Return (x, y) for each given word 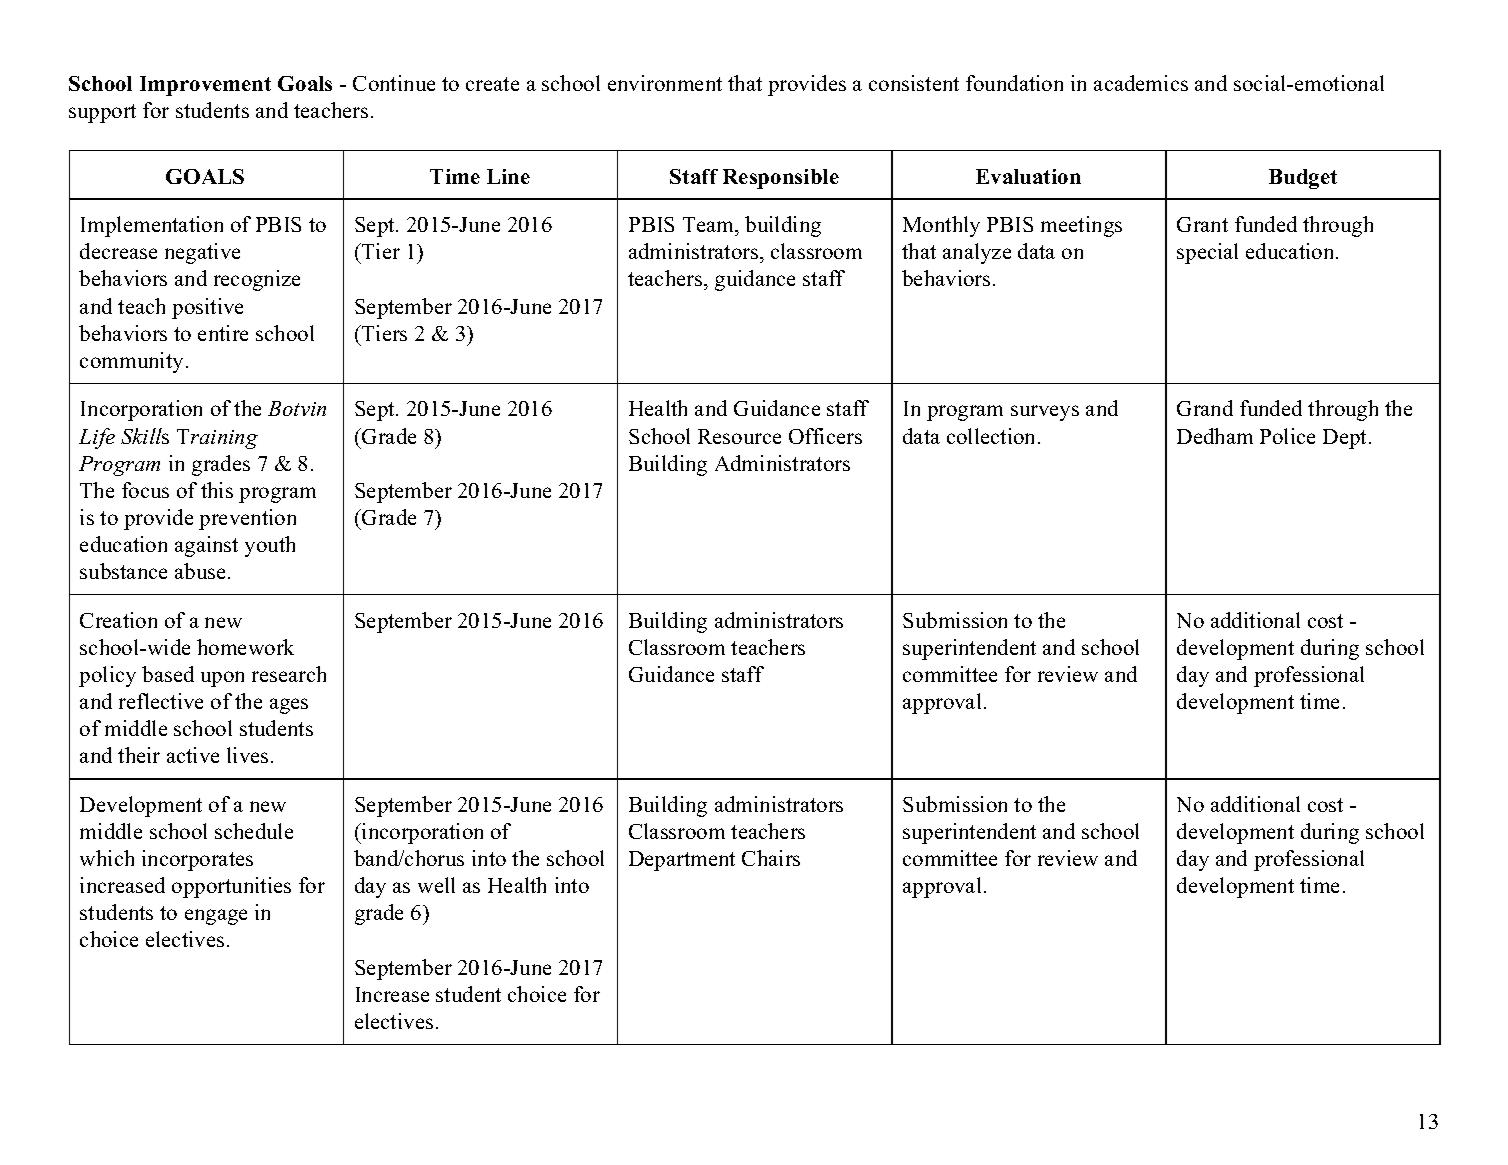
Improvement (205, 86)
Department (682, 861)
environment (665, 83)
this (217, 490)
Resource (739, 436)
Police (1287, 436)
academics (1141, 83)
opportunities (231, 887)
